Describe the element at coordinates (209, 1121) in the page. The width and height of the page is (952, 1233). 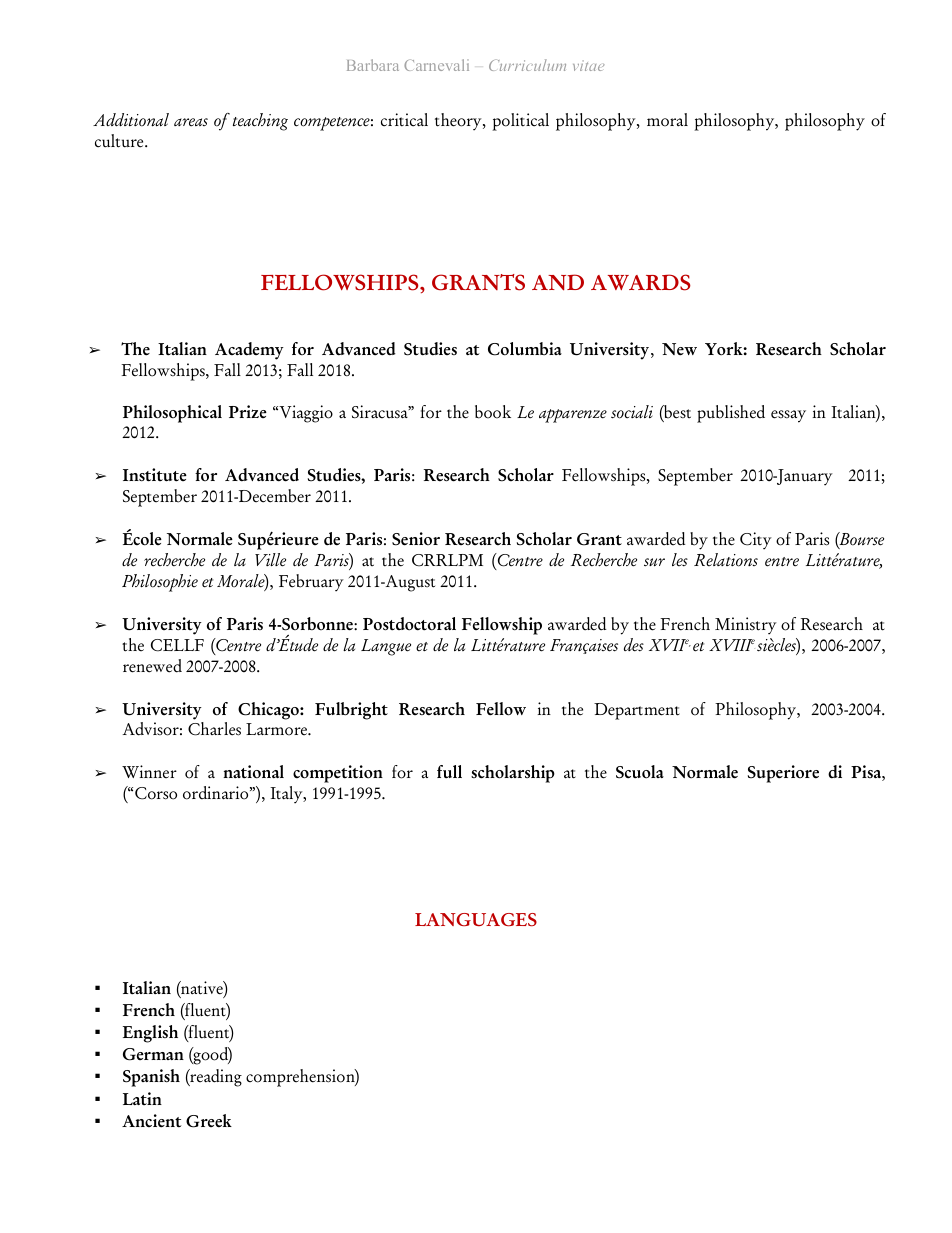
I see `Greek` at that location.
